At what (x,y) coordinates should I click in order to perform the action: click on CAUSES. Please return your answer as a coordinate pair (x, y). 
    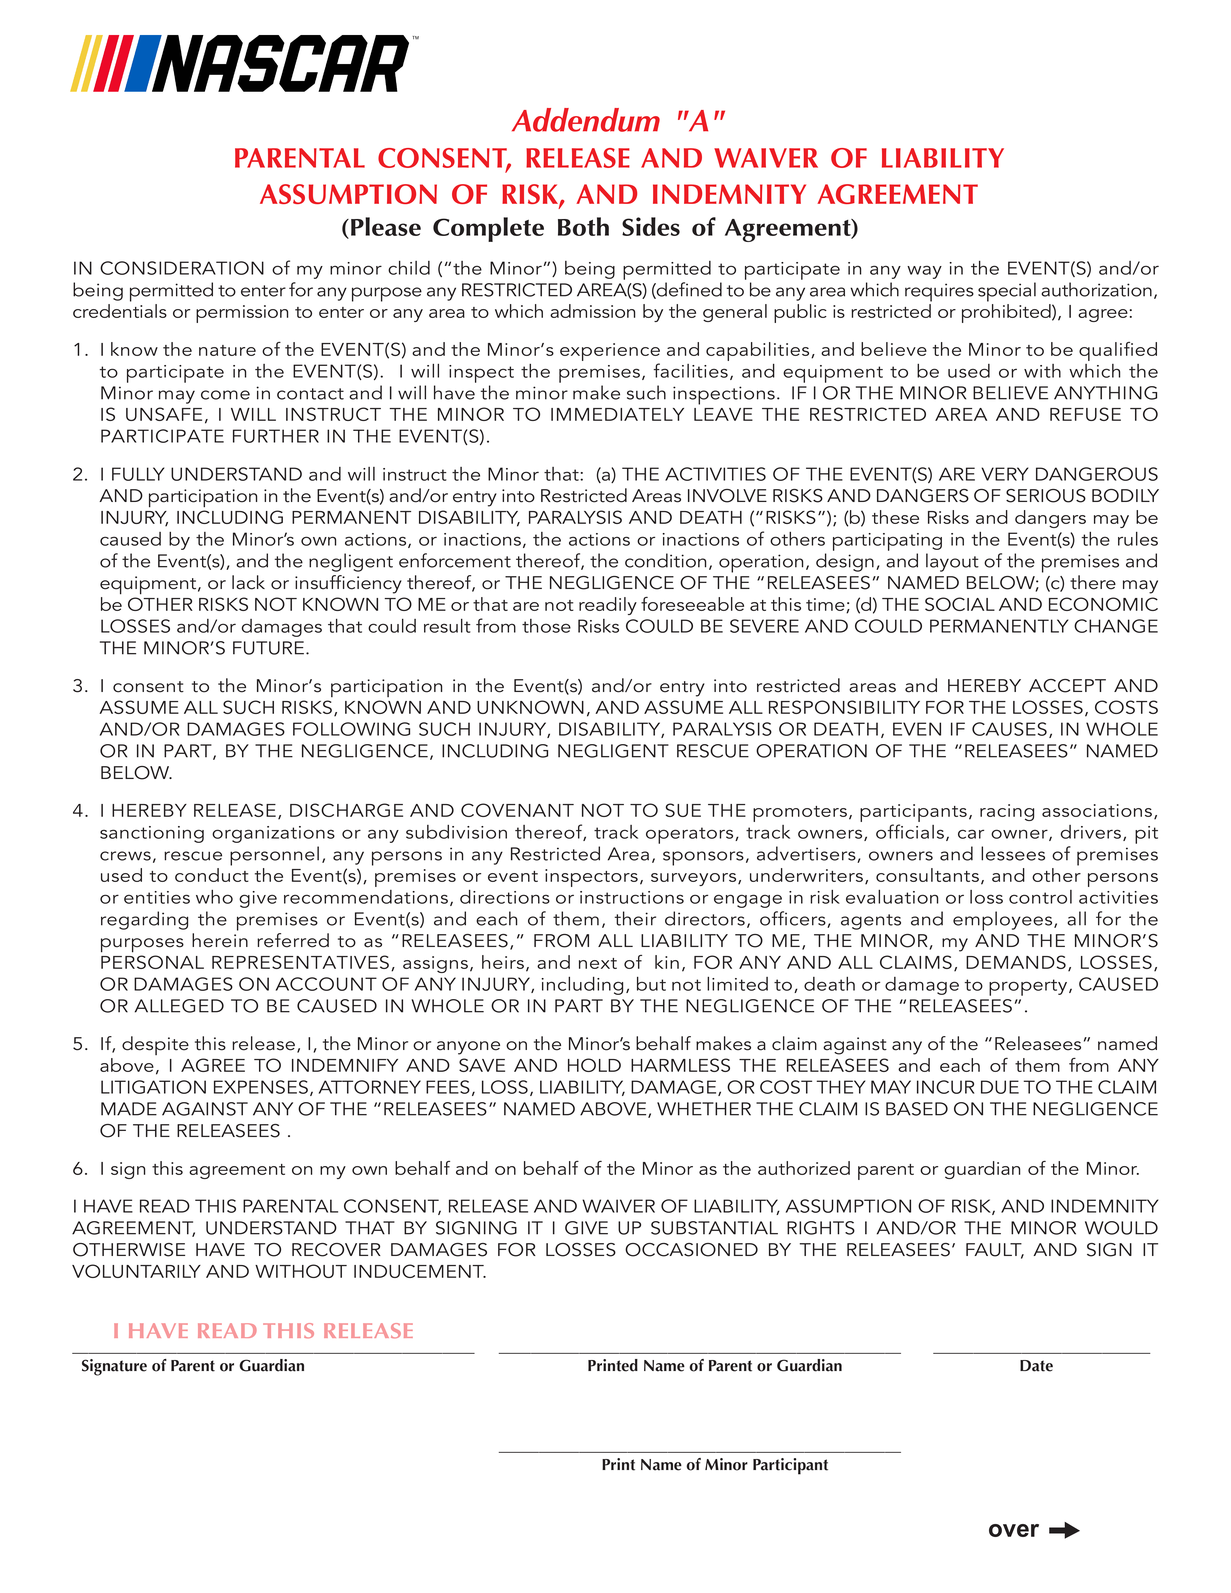
    Looking at the image, I should click on (1009, 729).
